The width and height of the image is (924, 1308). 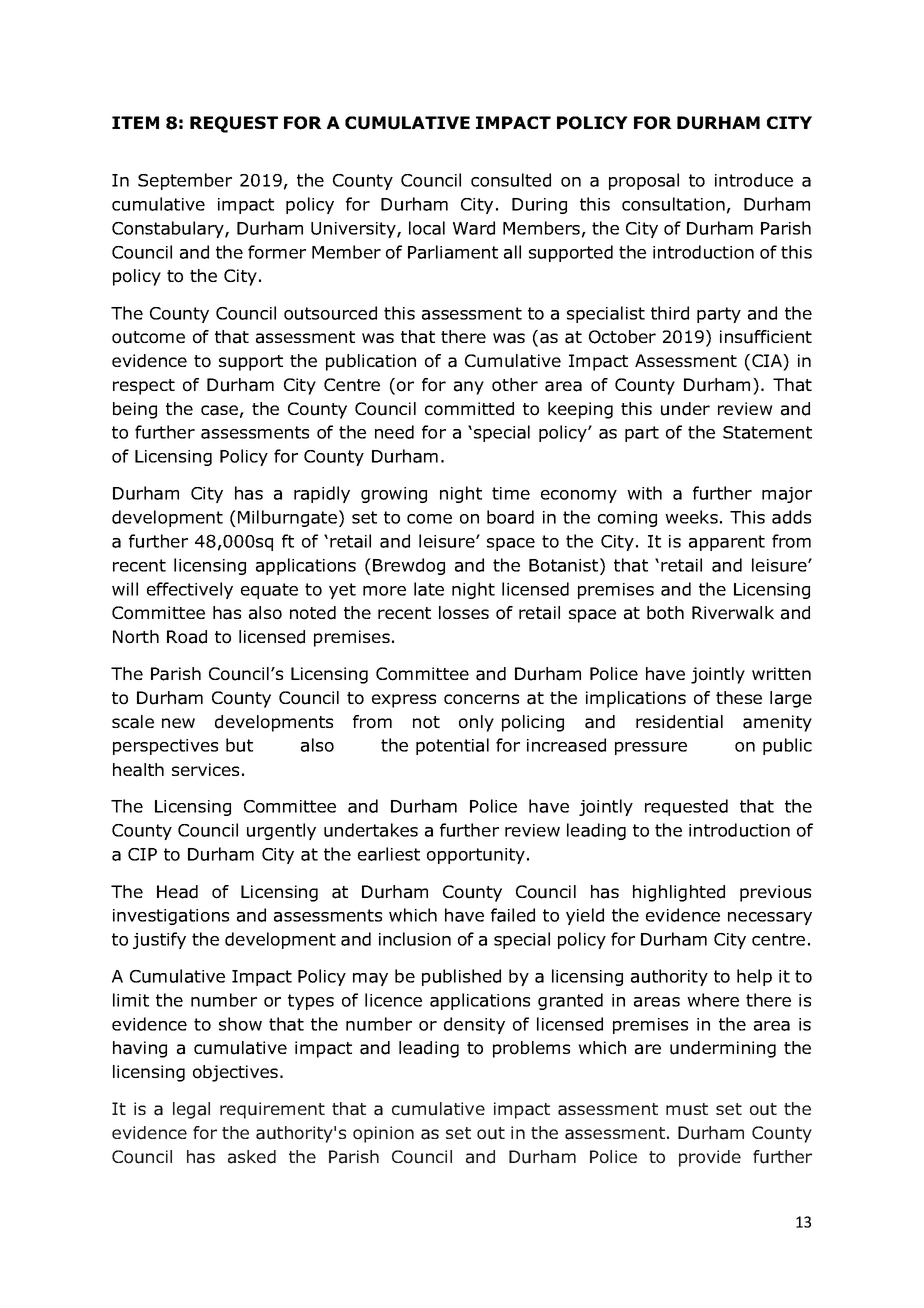 I want to click on respect, so click(x=144, y=387).
